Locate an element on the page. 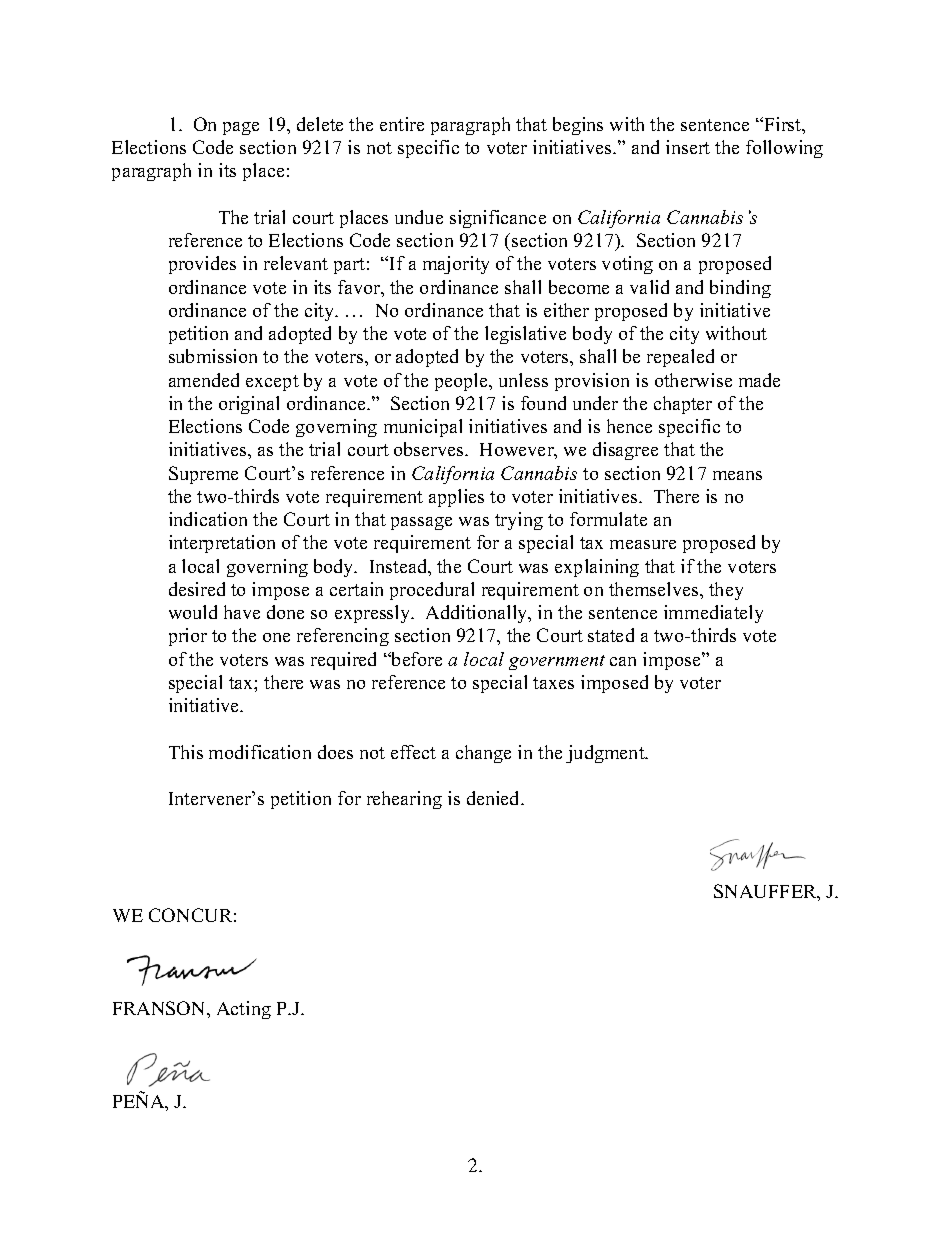 Image resolution: width=952 pixels, height=1233 pixels. page is located at coordinates (241, 128).
